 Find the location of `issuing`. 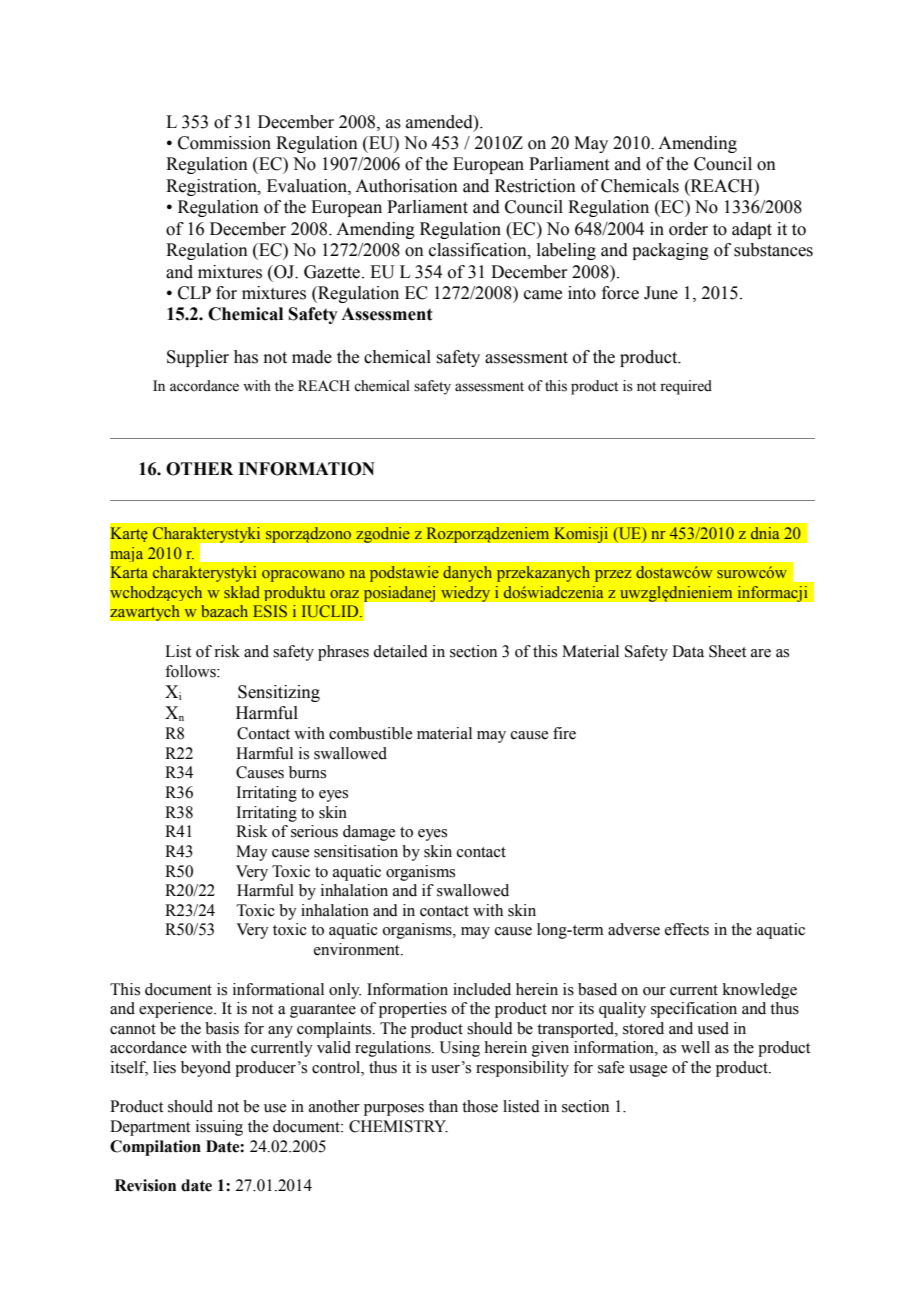

issuing is located at coordinates (219, 1128).
